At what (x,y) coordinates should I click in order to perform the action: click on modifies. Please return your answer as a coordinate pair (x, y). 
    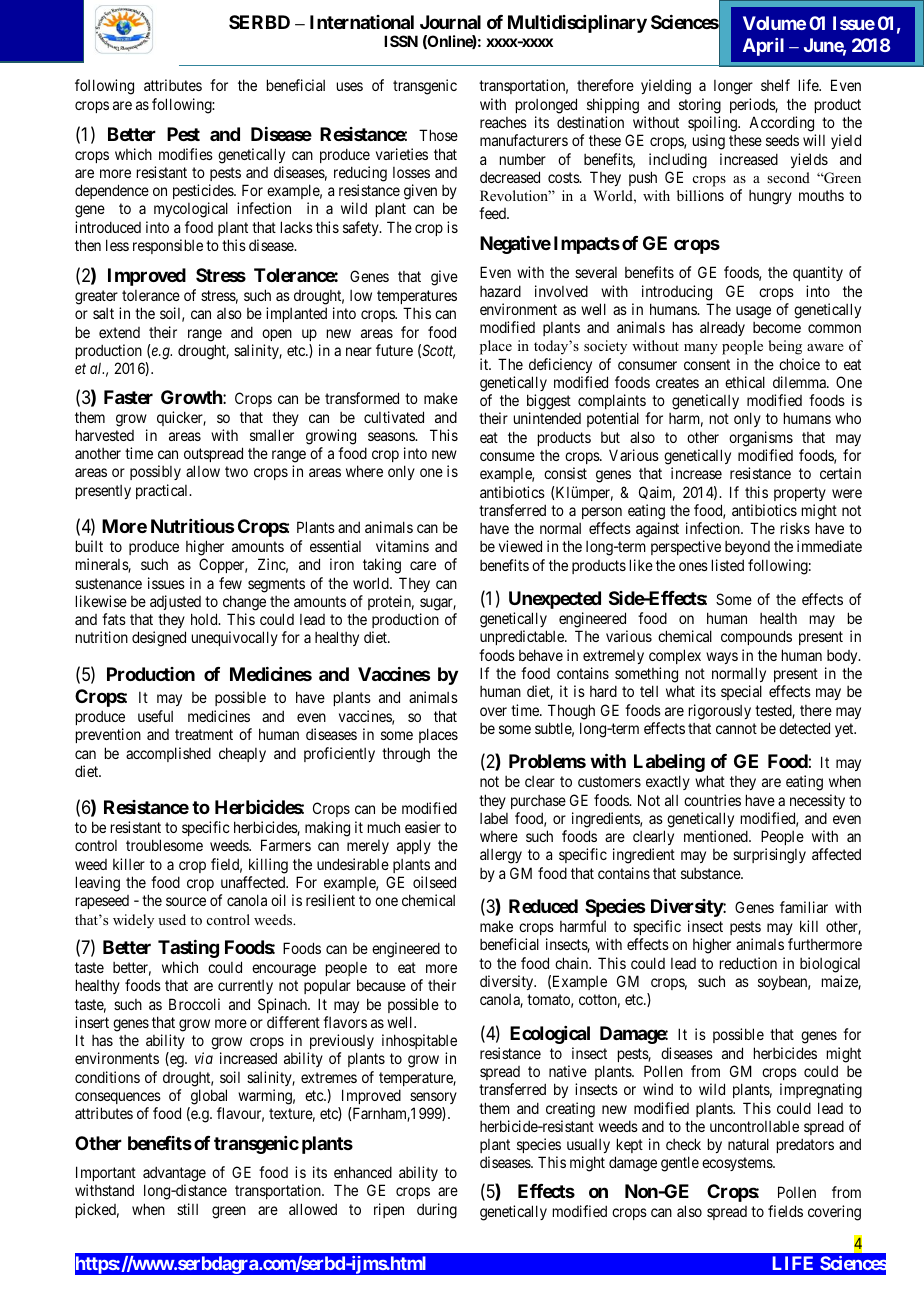
    Looking at the image, I should click on (186, 154).
